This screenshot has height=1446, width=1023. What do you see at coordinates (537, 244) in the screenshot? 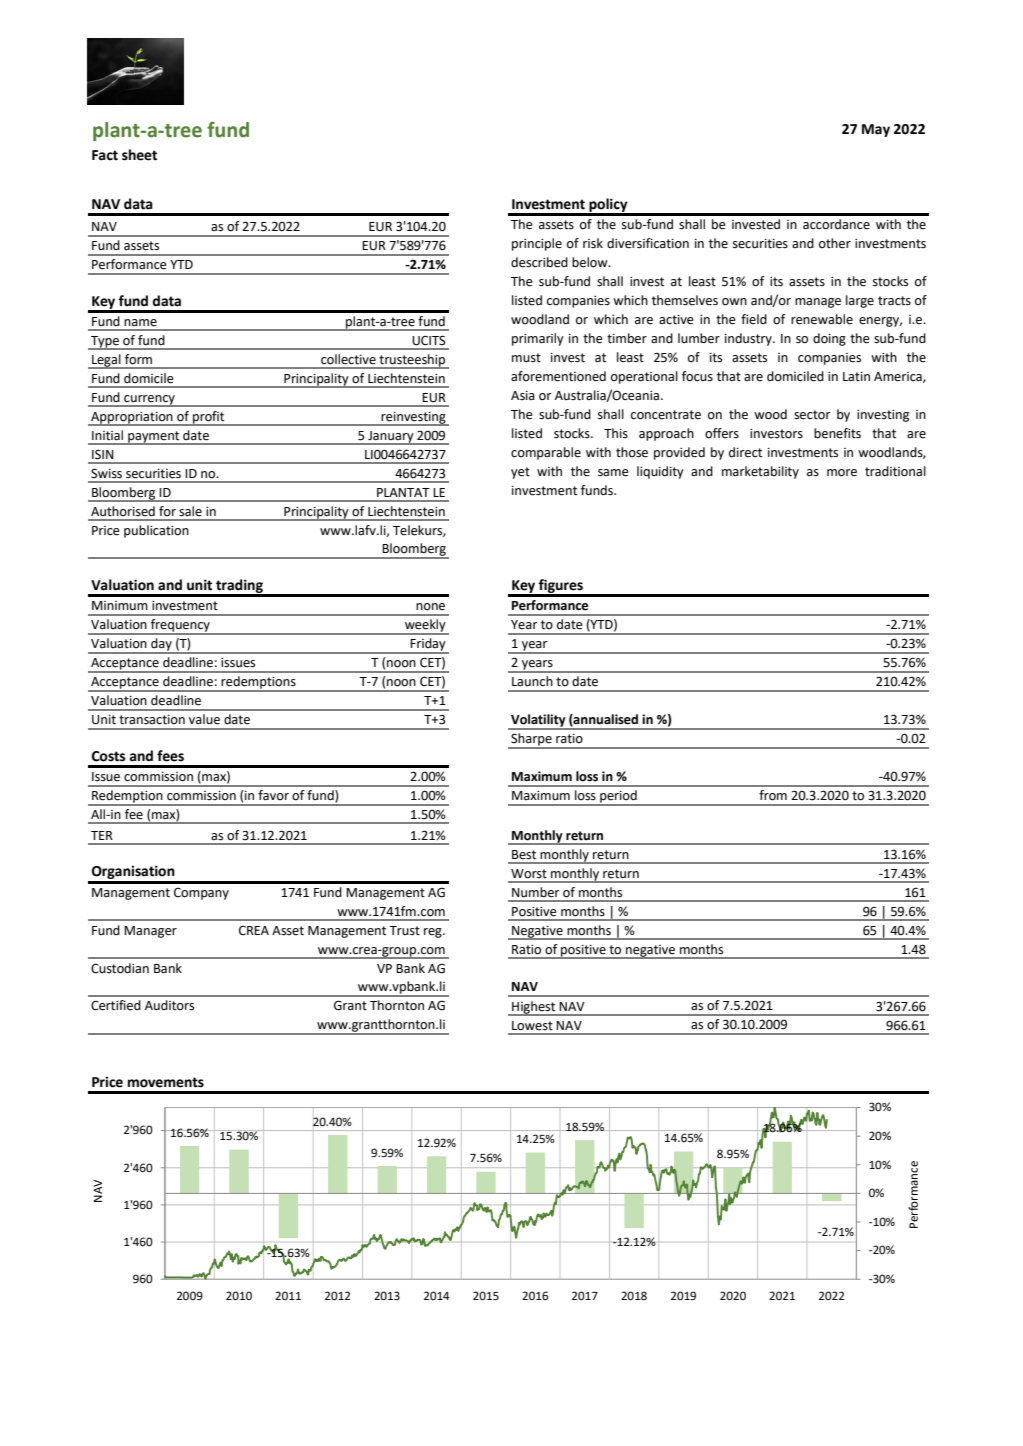
I see `principle` at bounding box center [537, 244].
